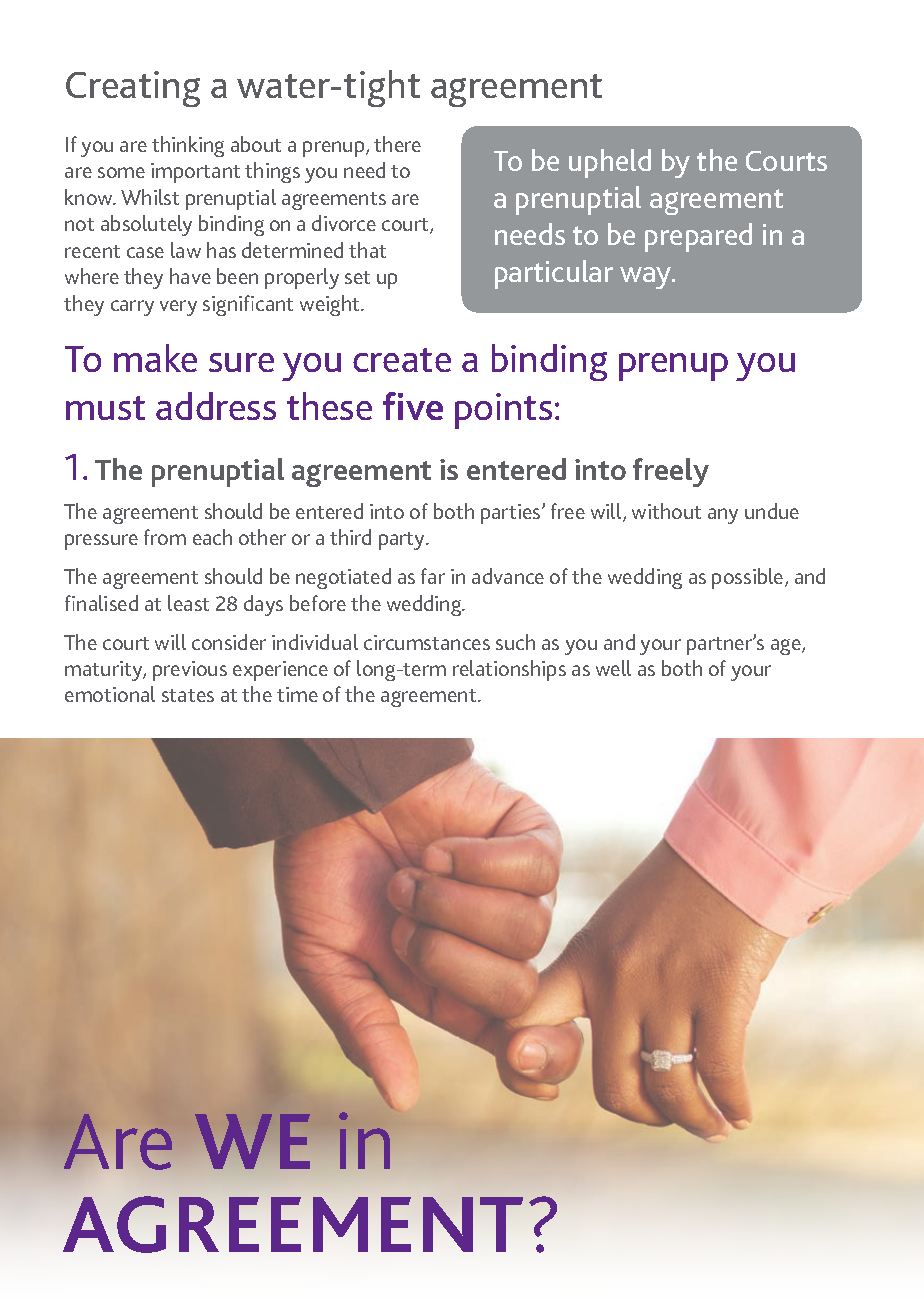  What do you see at coordinates (190, 671) in the page?
I see `previous` at bounding box center [190, 671].
